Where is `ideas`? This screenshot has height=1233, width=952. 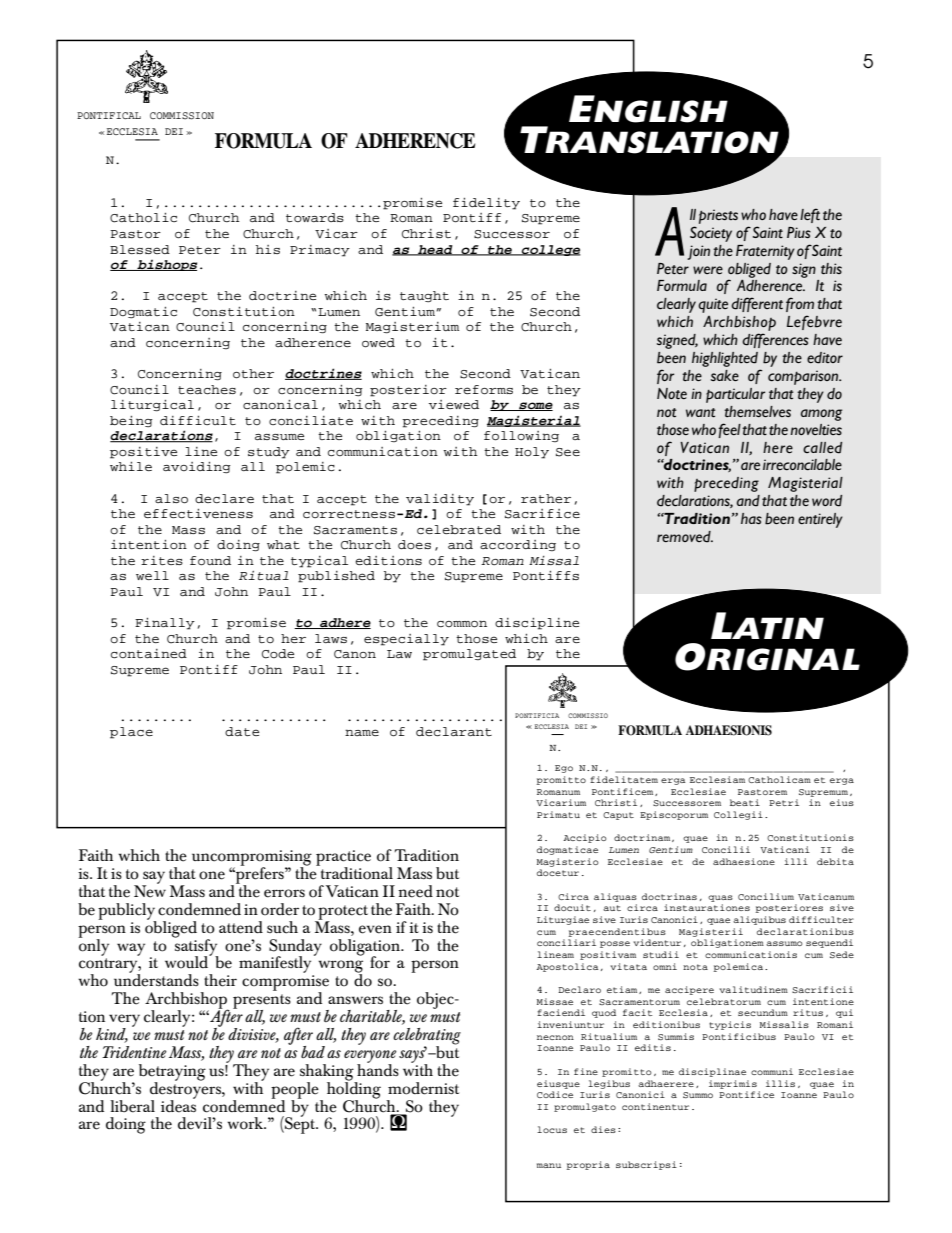 ideas is located at coordinates (178, 1105).
